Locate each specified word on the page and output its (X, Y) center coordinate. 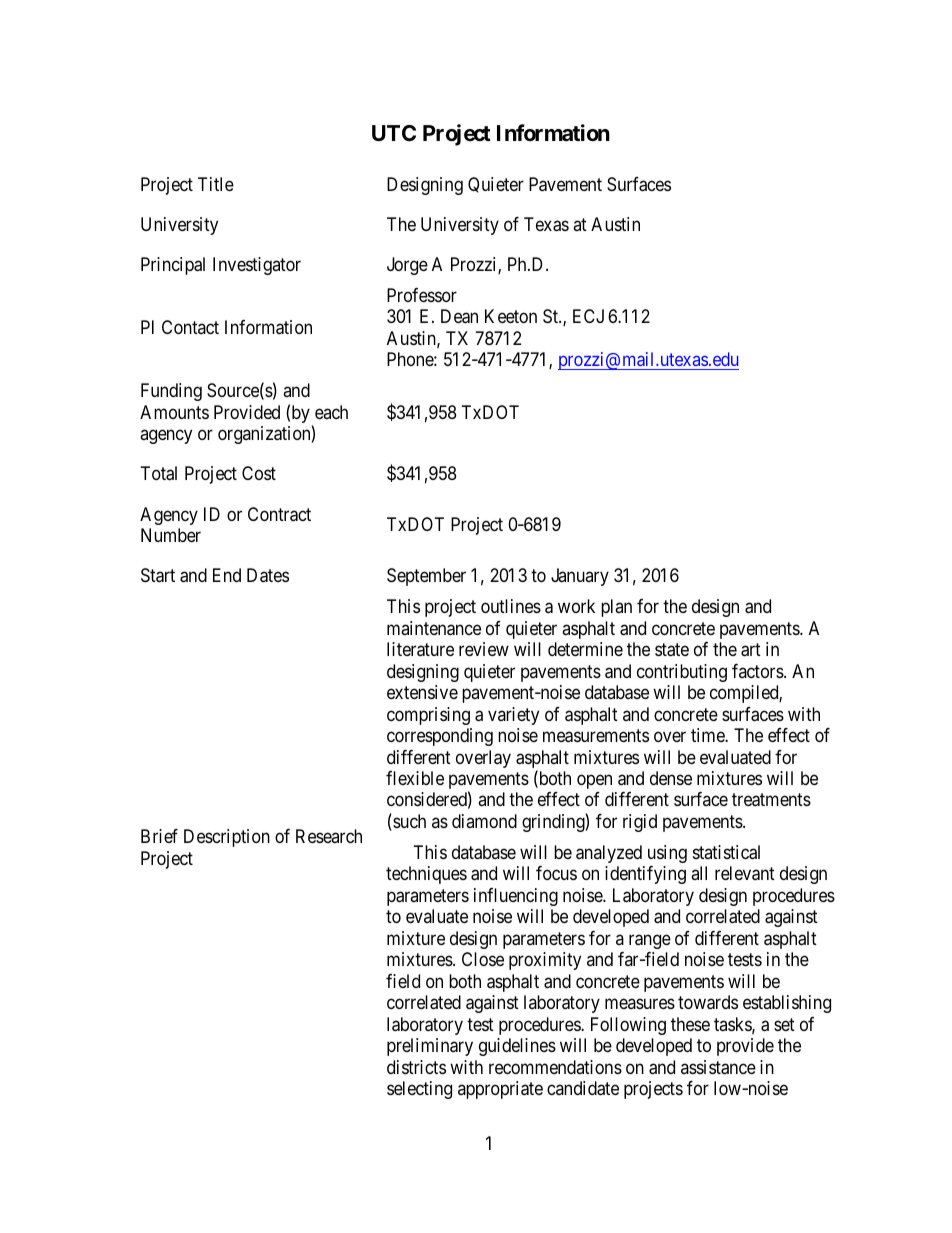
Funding (171, 392)
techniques (426, 875)
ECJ (588, 316)
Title (216, 184)
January (580, 577)
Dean (459, 316)
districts (416, 1067)
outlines (511, 606)
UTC (394, 133)
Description (227, 838)
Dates (268, 575)
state (672, 650)
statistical (726, 852)
